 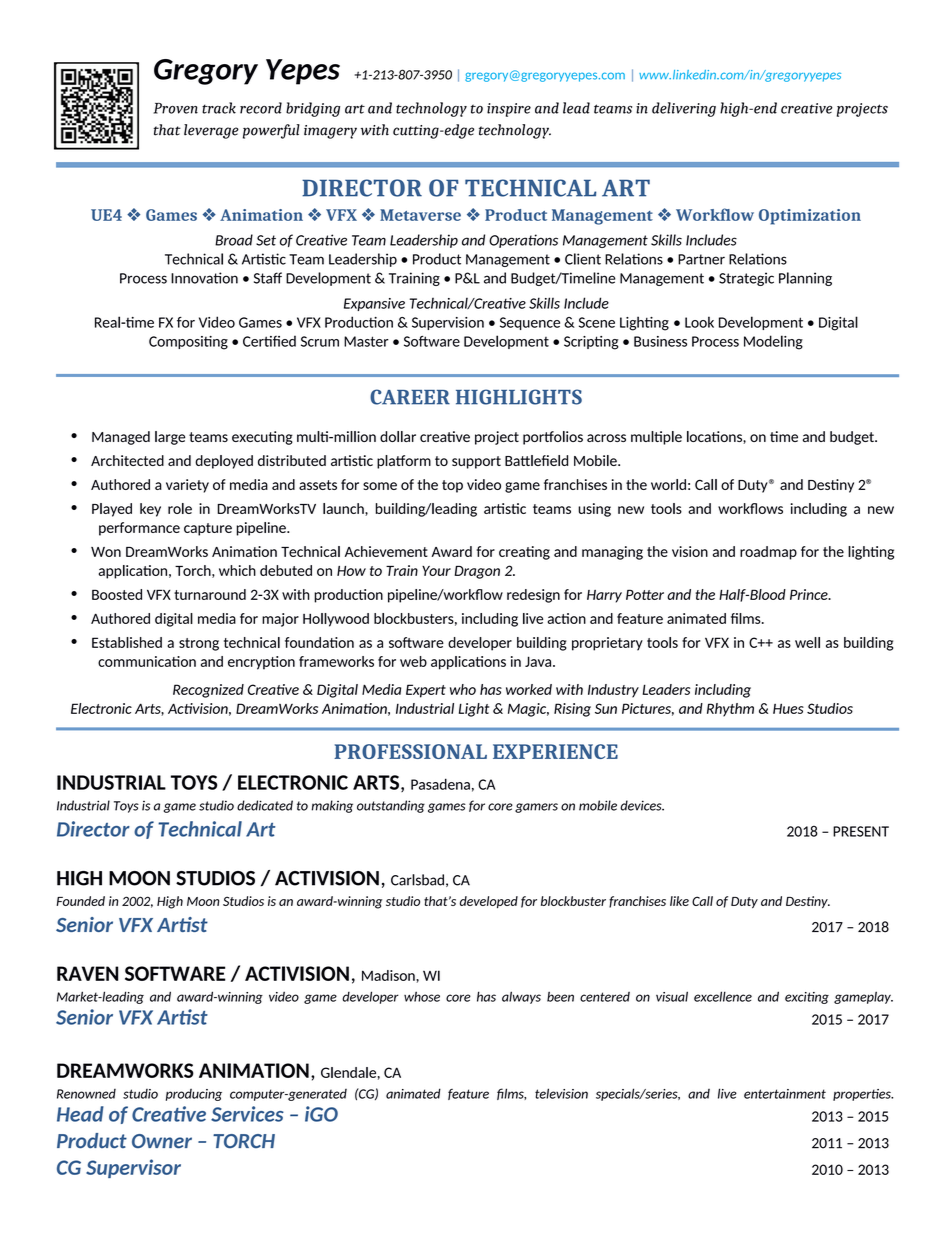 I want to click on web, so click(x=413, y=661).
